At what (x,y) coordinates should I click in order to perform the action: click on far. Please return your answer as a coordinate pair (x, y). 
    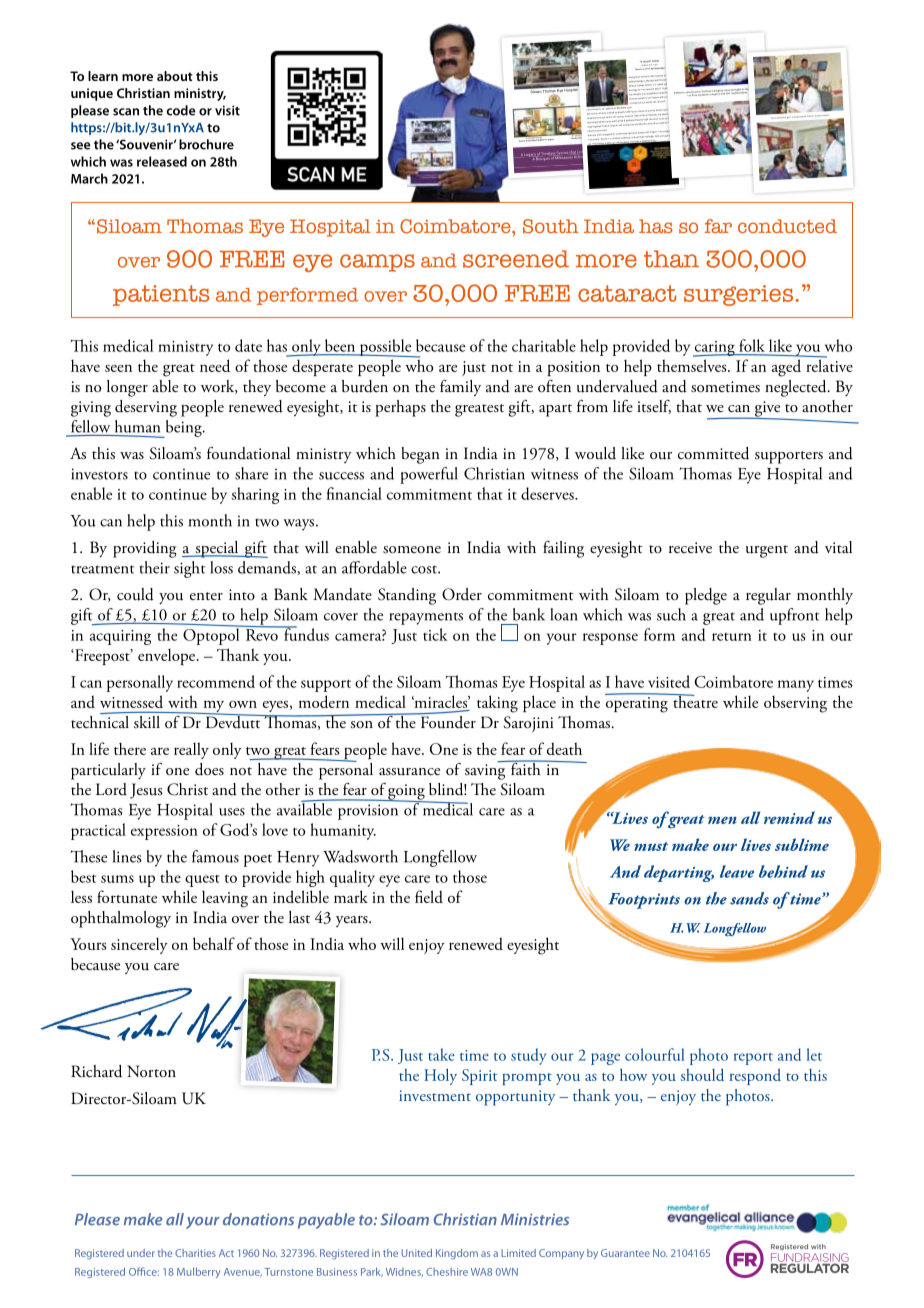
    Looking at the image, I should click on (718, 226).
